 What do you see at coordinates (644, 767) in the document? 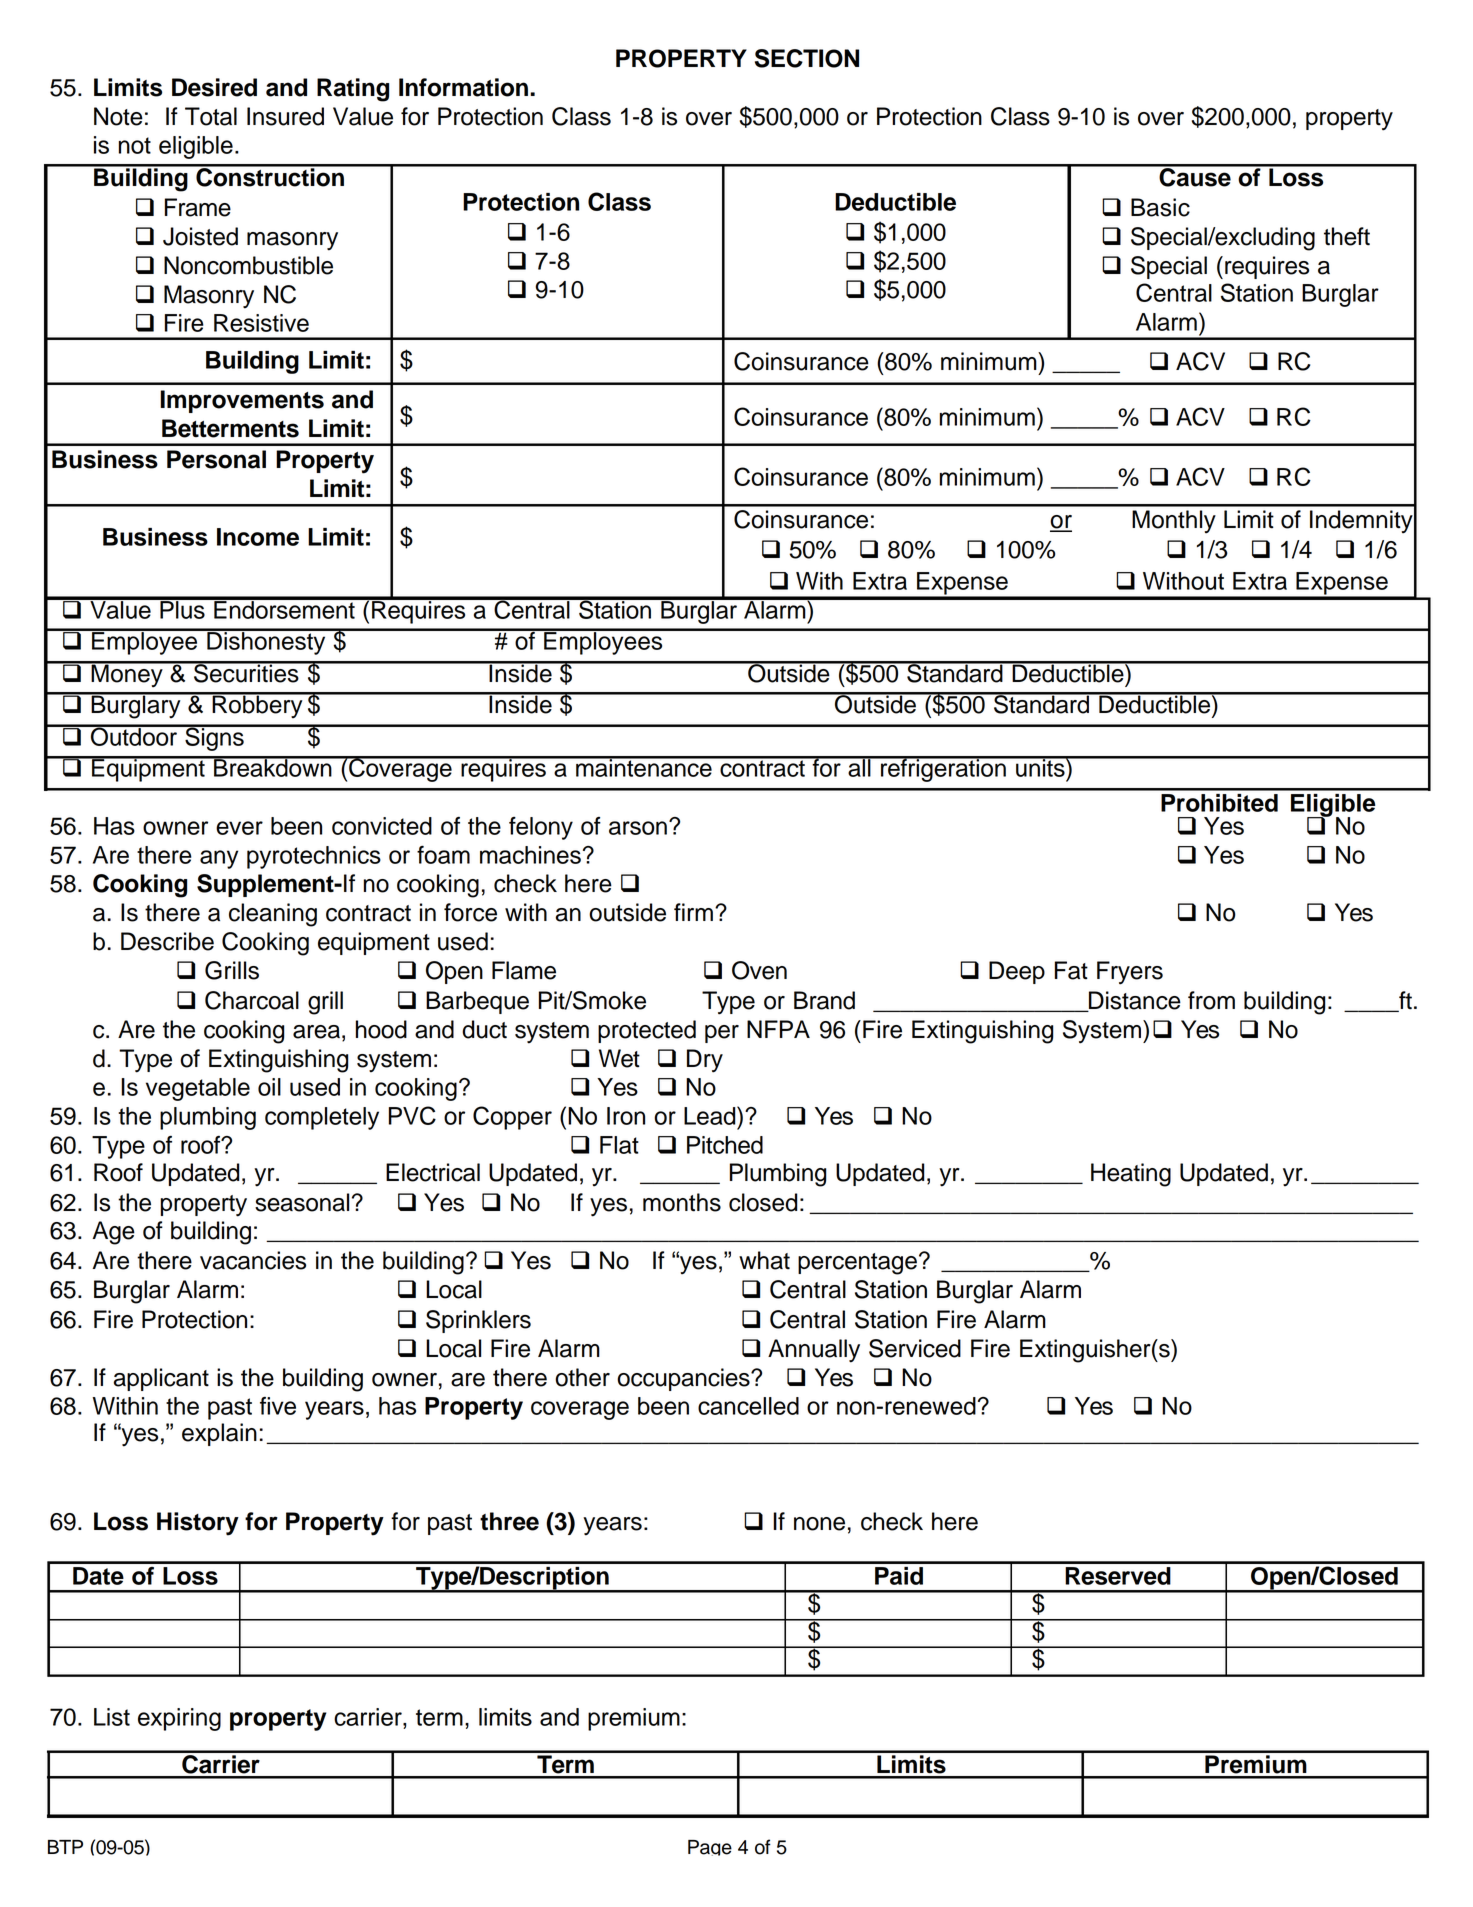
I see `maintenance` at bounding box center [644, 767].
